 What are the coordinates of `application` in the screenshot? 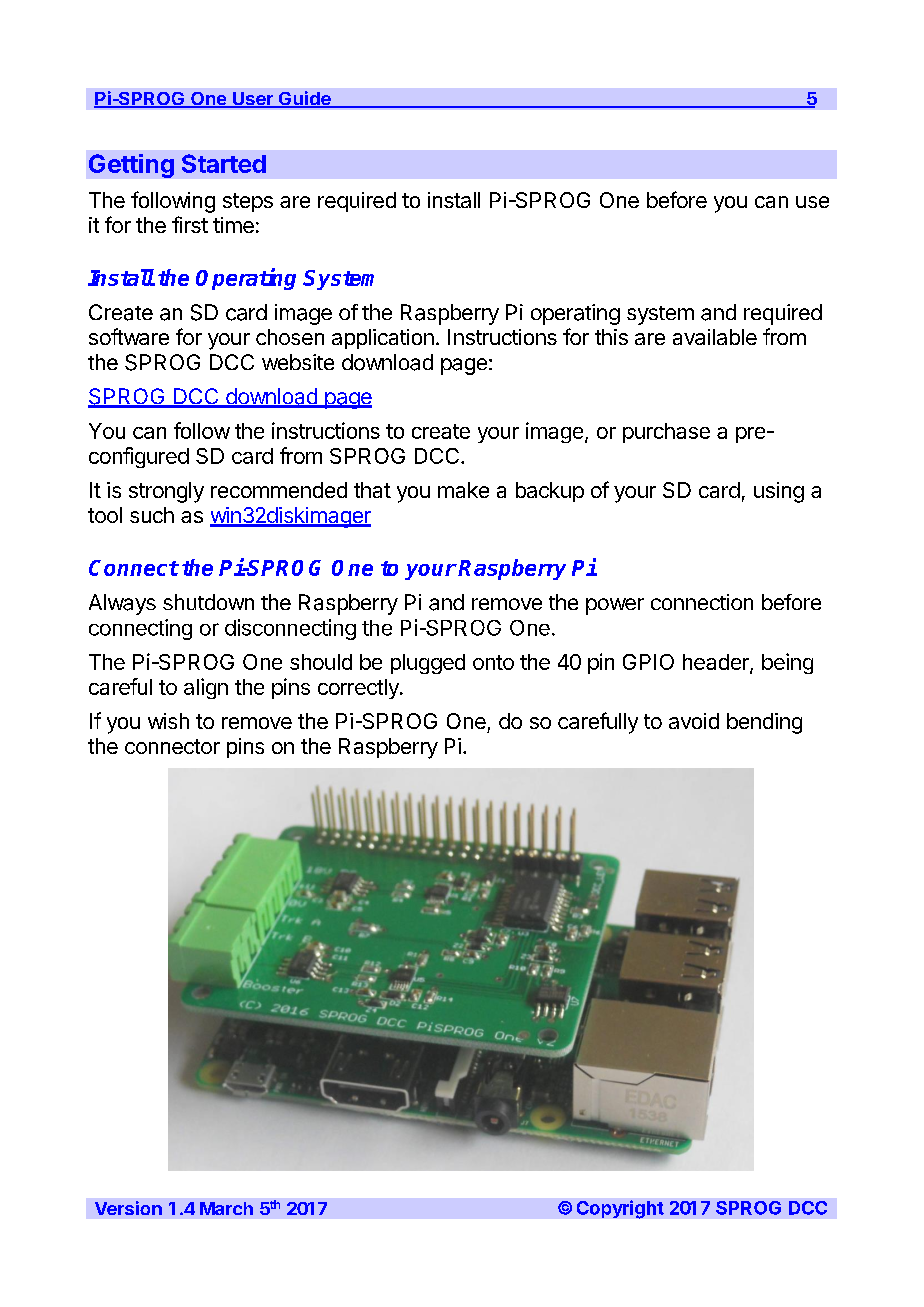 It's located at (383, 339).
